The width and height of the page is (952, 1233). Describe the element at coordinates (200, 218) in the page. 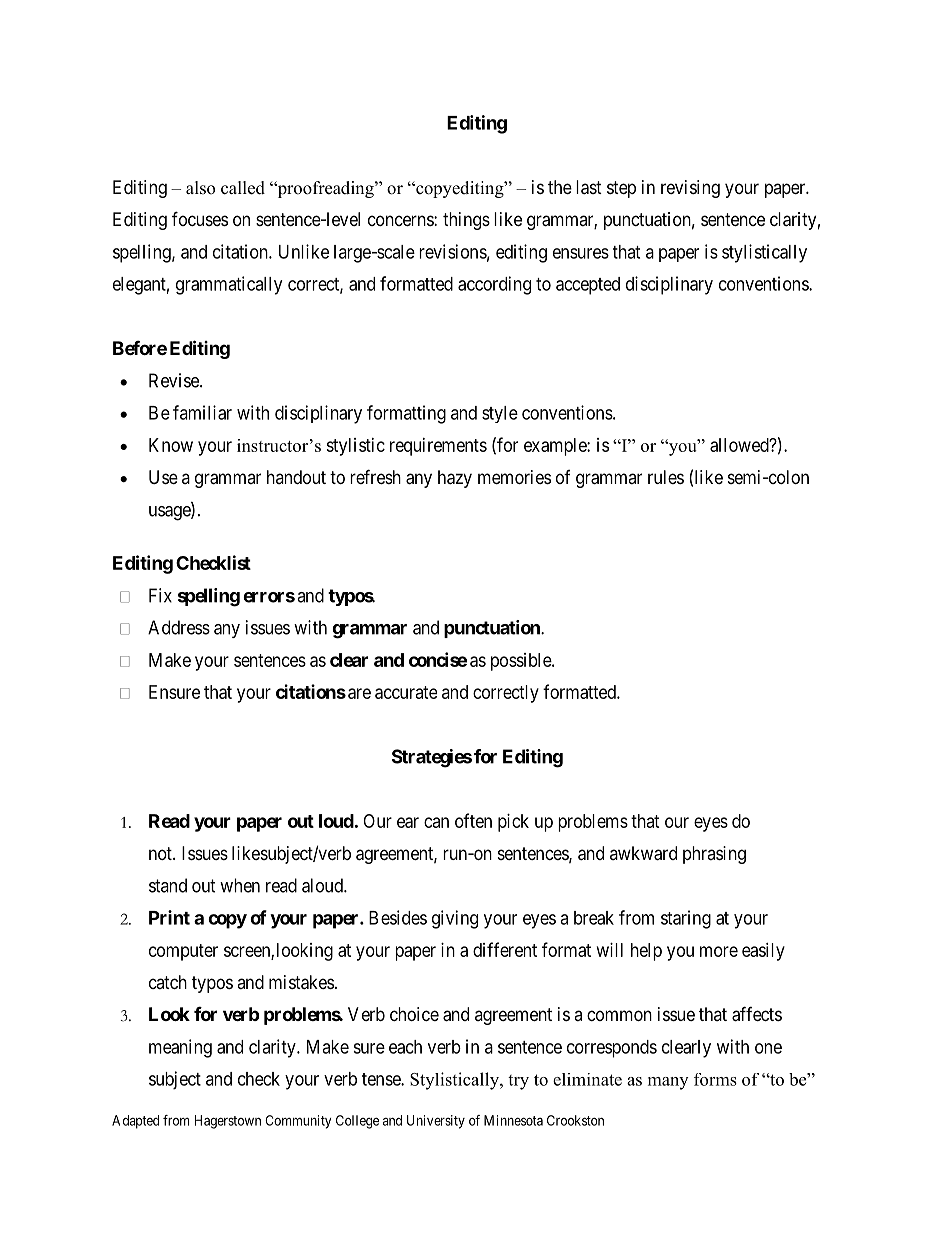

I see `focuses` at that location.
